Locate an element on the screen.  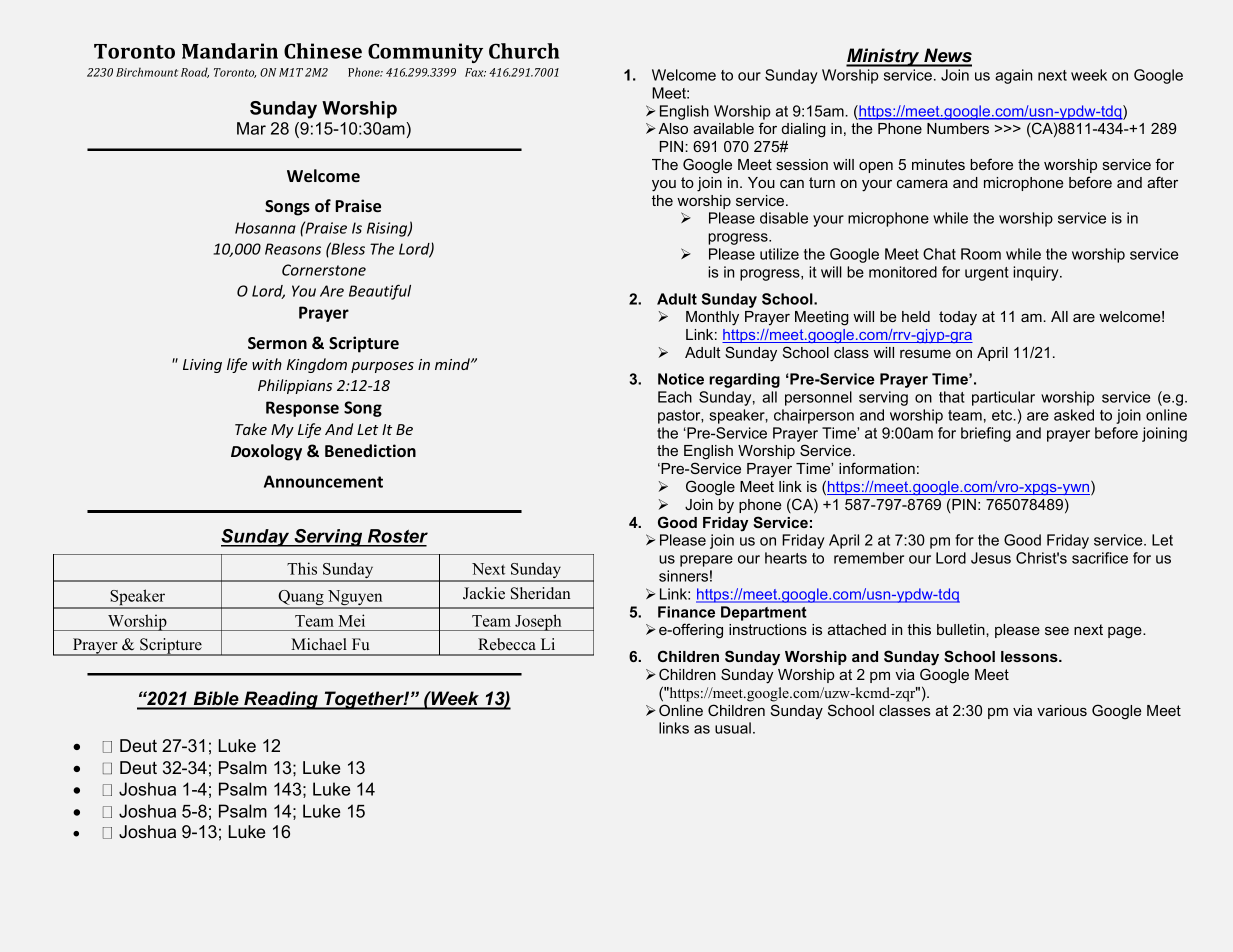
Announcement is located at coordinates (323, 481).
